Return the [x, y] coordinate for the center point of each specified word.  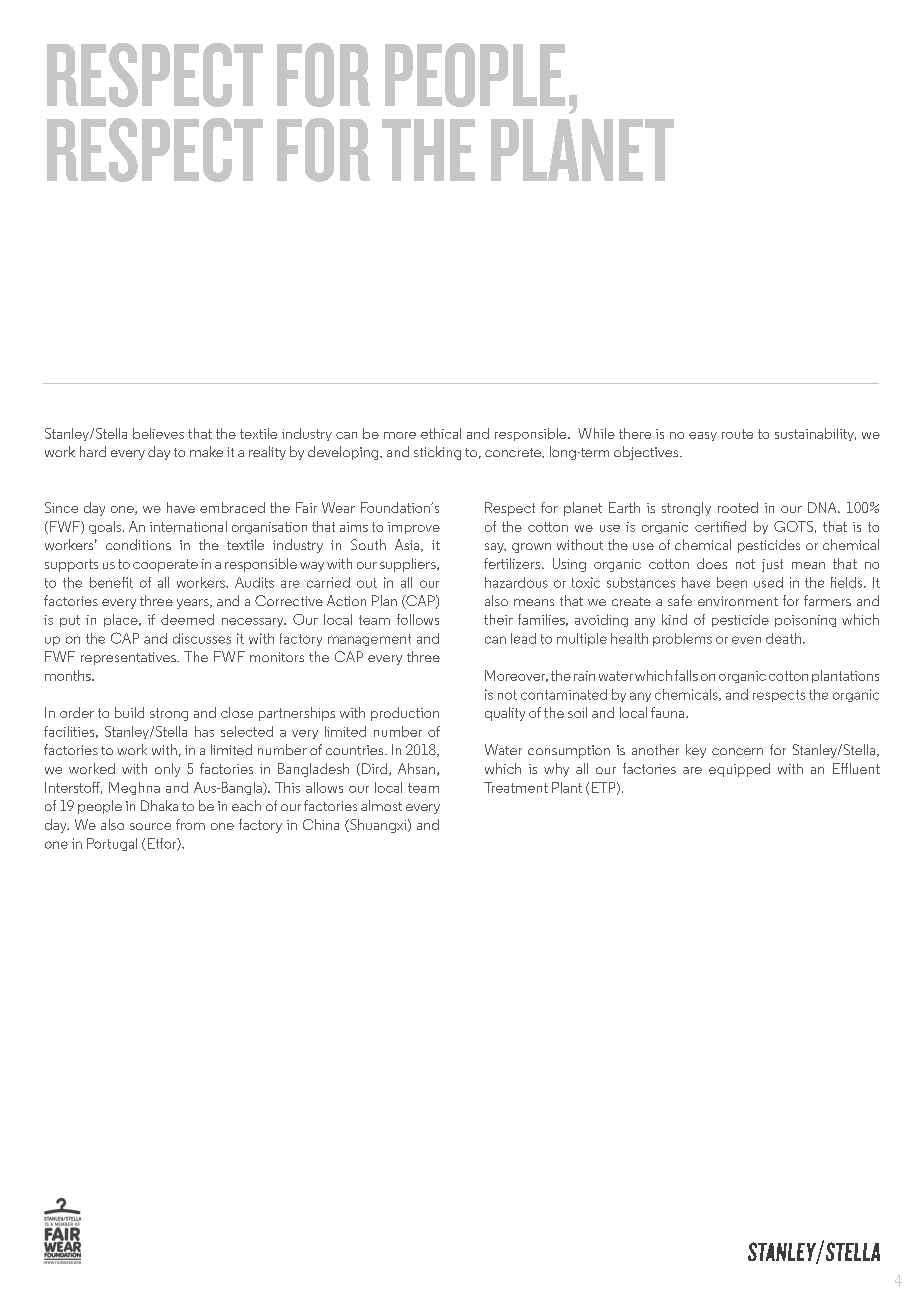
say [495, 548]
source [150, 826]
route [737, 434]
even [746, 640]
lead [523, 638]
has [204, 731]
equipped [739, 770]
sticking [437, 453]
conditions [138, 544]
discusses [202, 638]
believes [158, 433]
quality [505, 714]
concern [737, 751]
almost [381, 805]
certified [720, 526]
